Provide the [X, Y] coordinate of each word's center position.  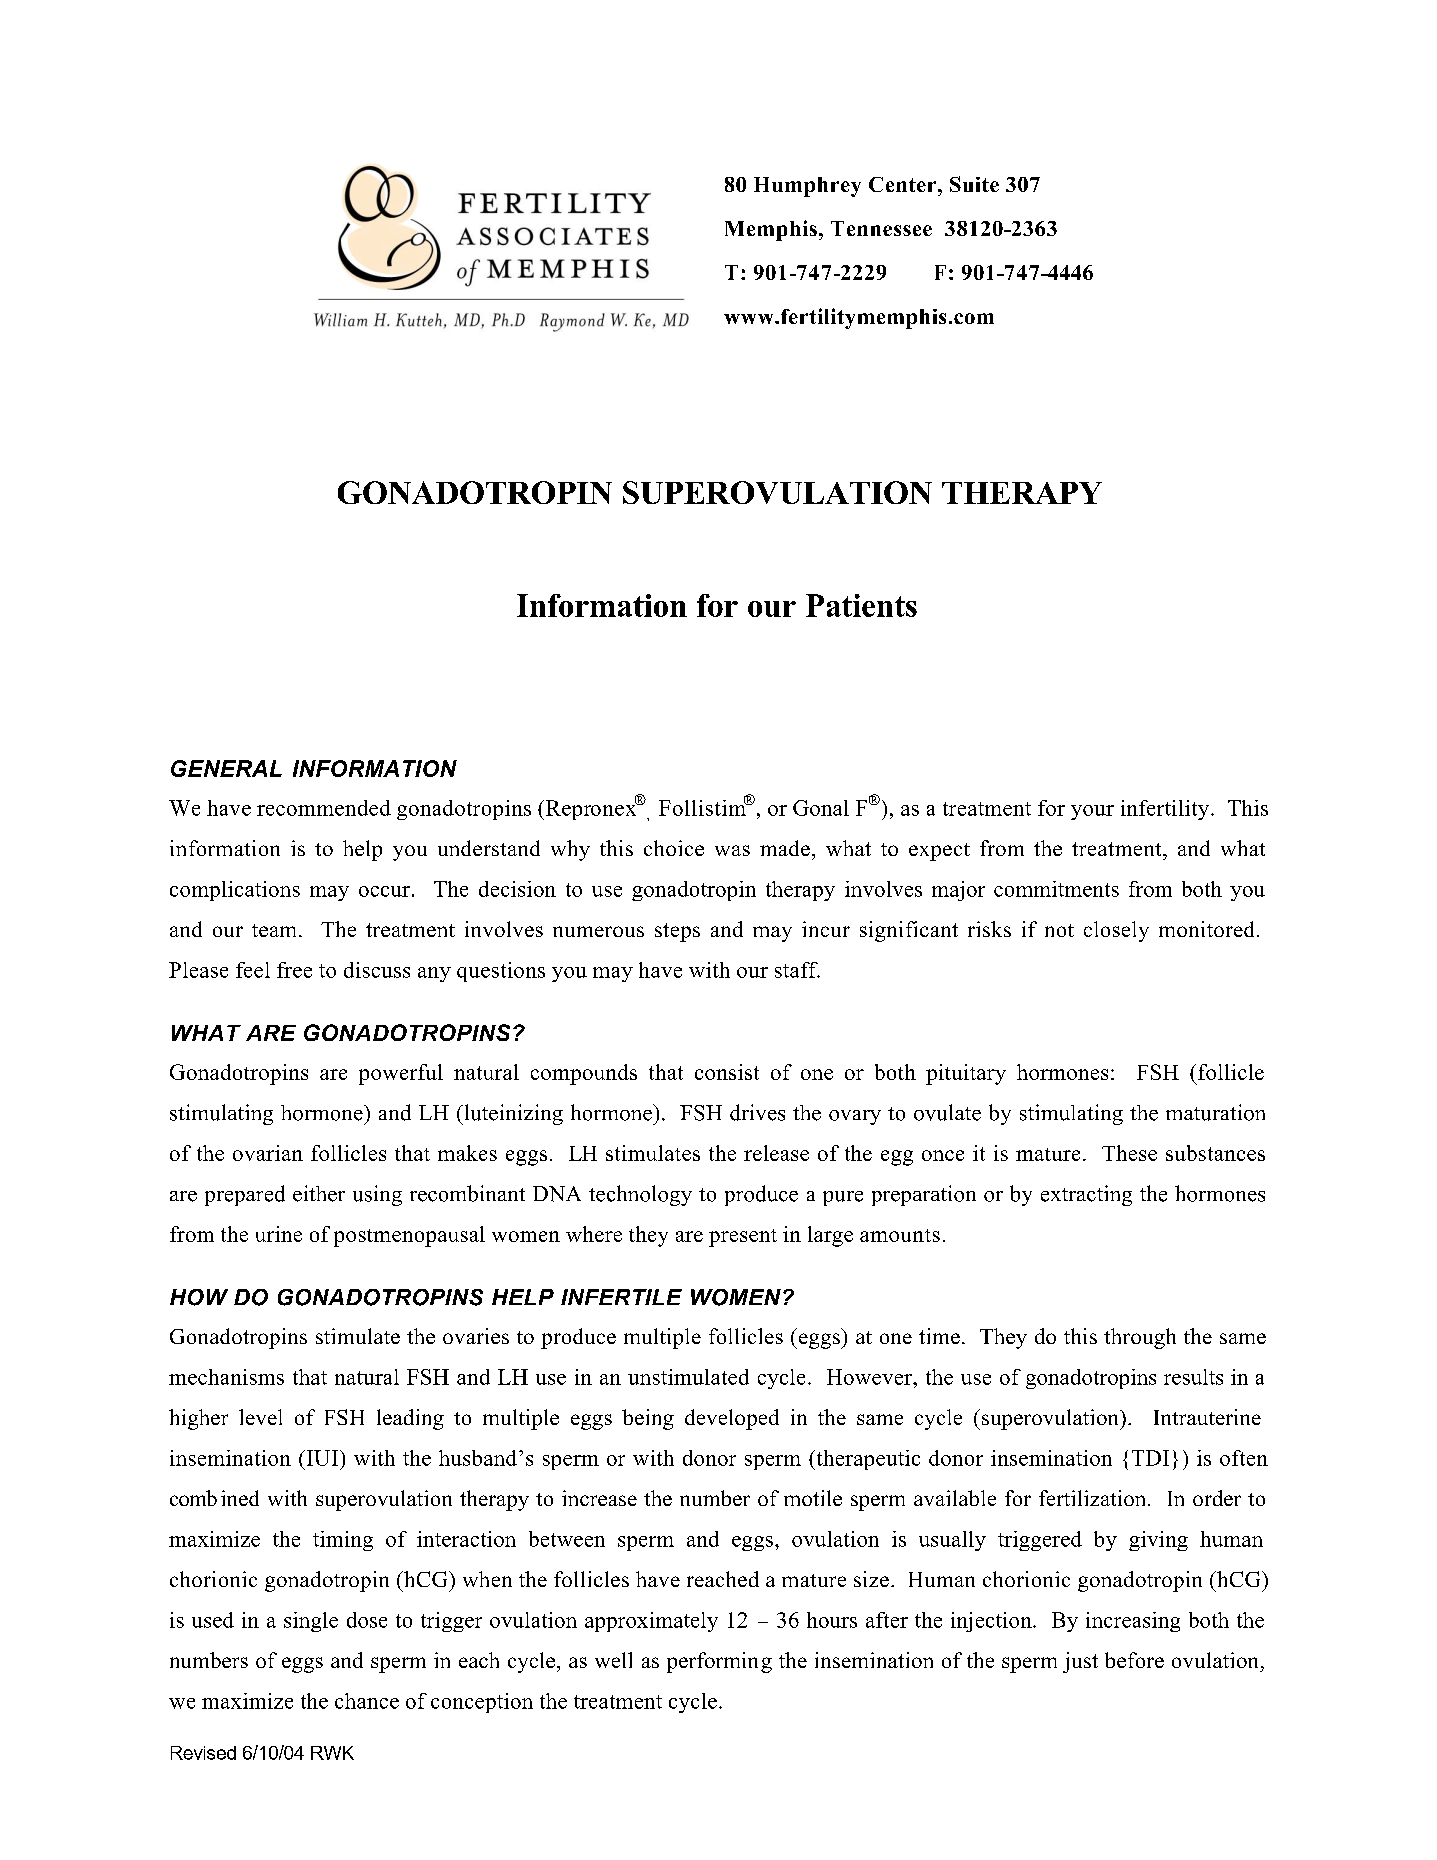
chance [367, 1701]
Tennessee [881, 228]
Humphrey [807, 187]
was [732, 850]
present [743, 1238]
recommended [324, 808]
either [319, 1193]
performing [719, 1662]
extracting [1086, 1195]
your [1092, 812]
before [1134, 1660]
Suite [974, 184]
